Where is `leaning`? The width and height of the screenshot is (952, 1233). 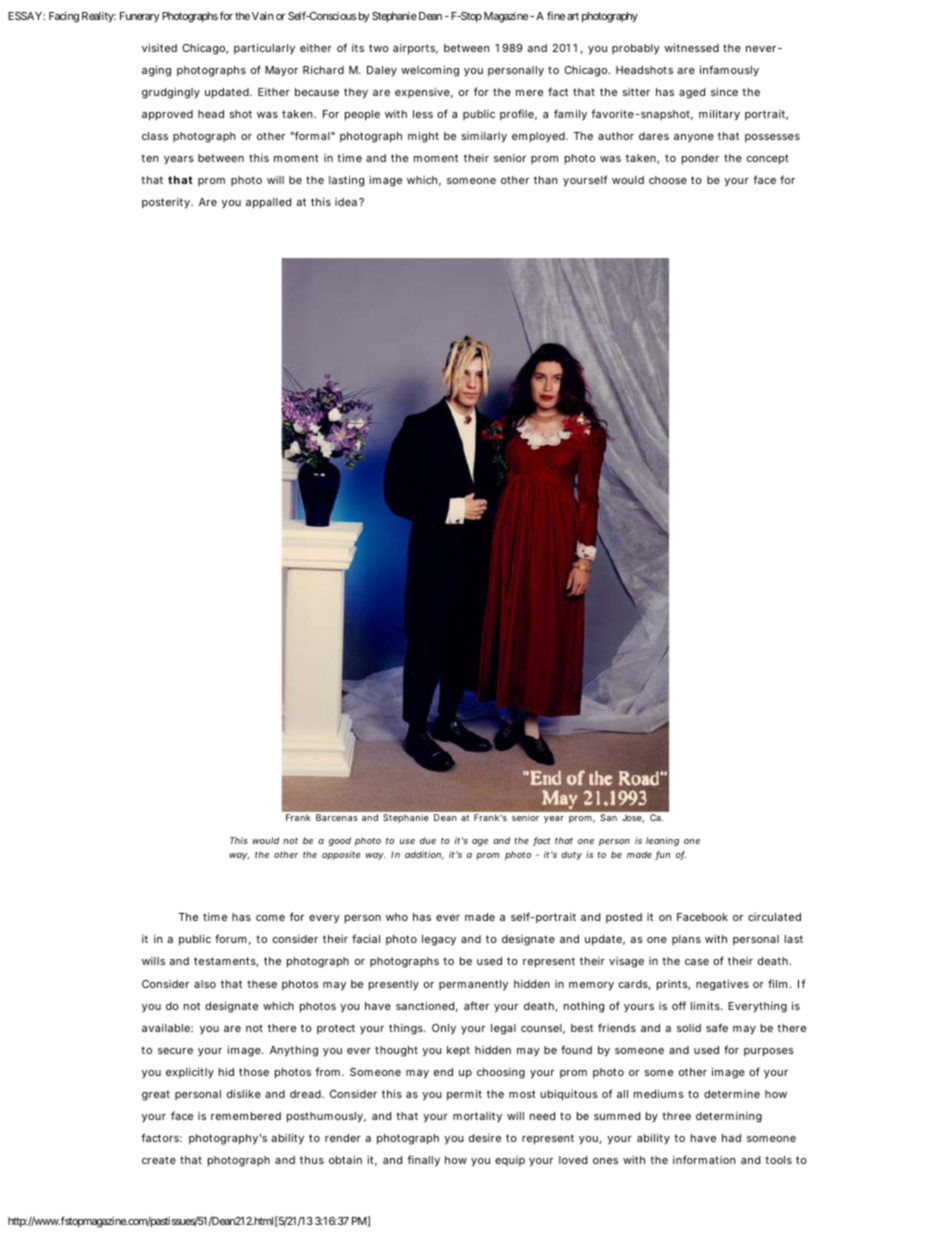
leaning is located at coordinates (662, 841).
